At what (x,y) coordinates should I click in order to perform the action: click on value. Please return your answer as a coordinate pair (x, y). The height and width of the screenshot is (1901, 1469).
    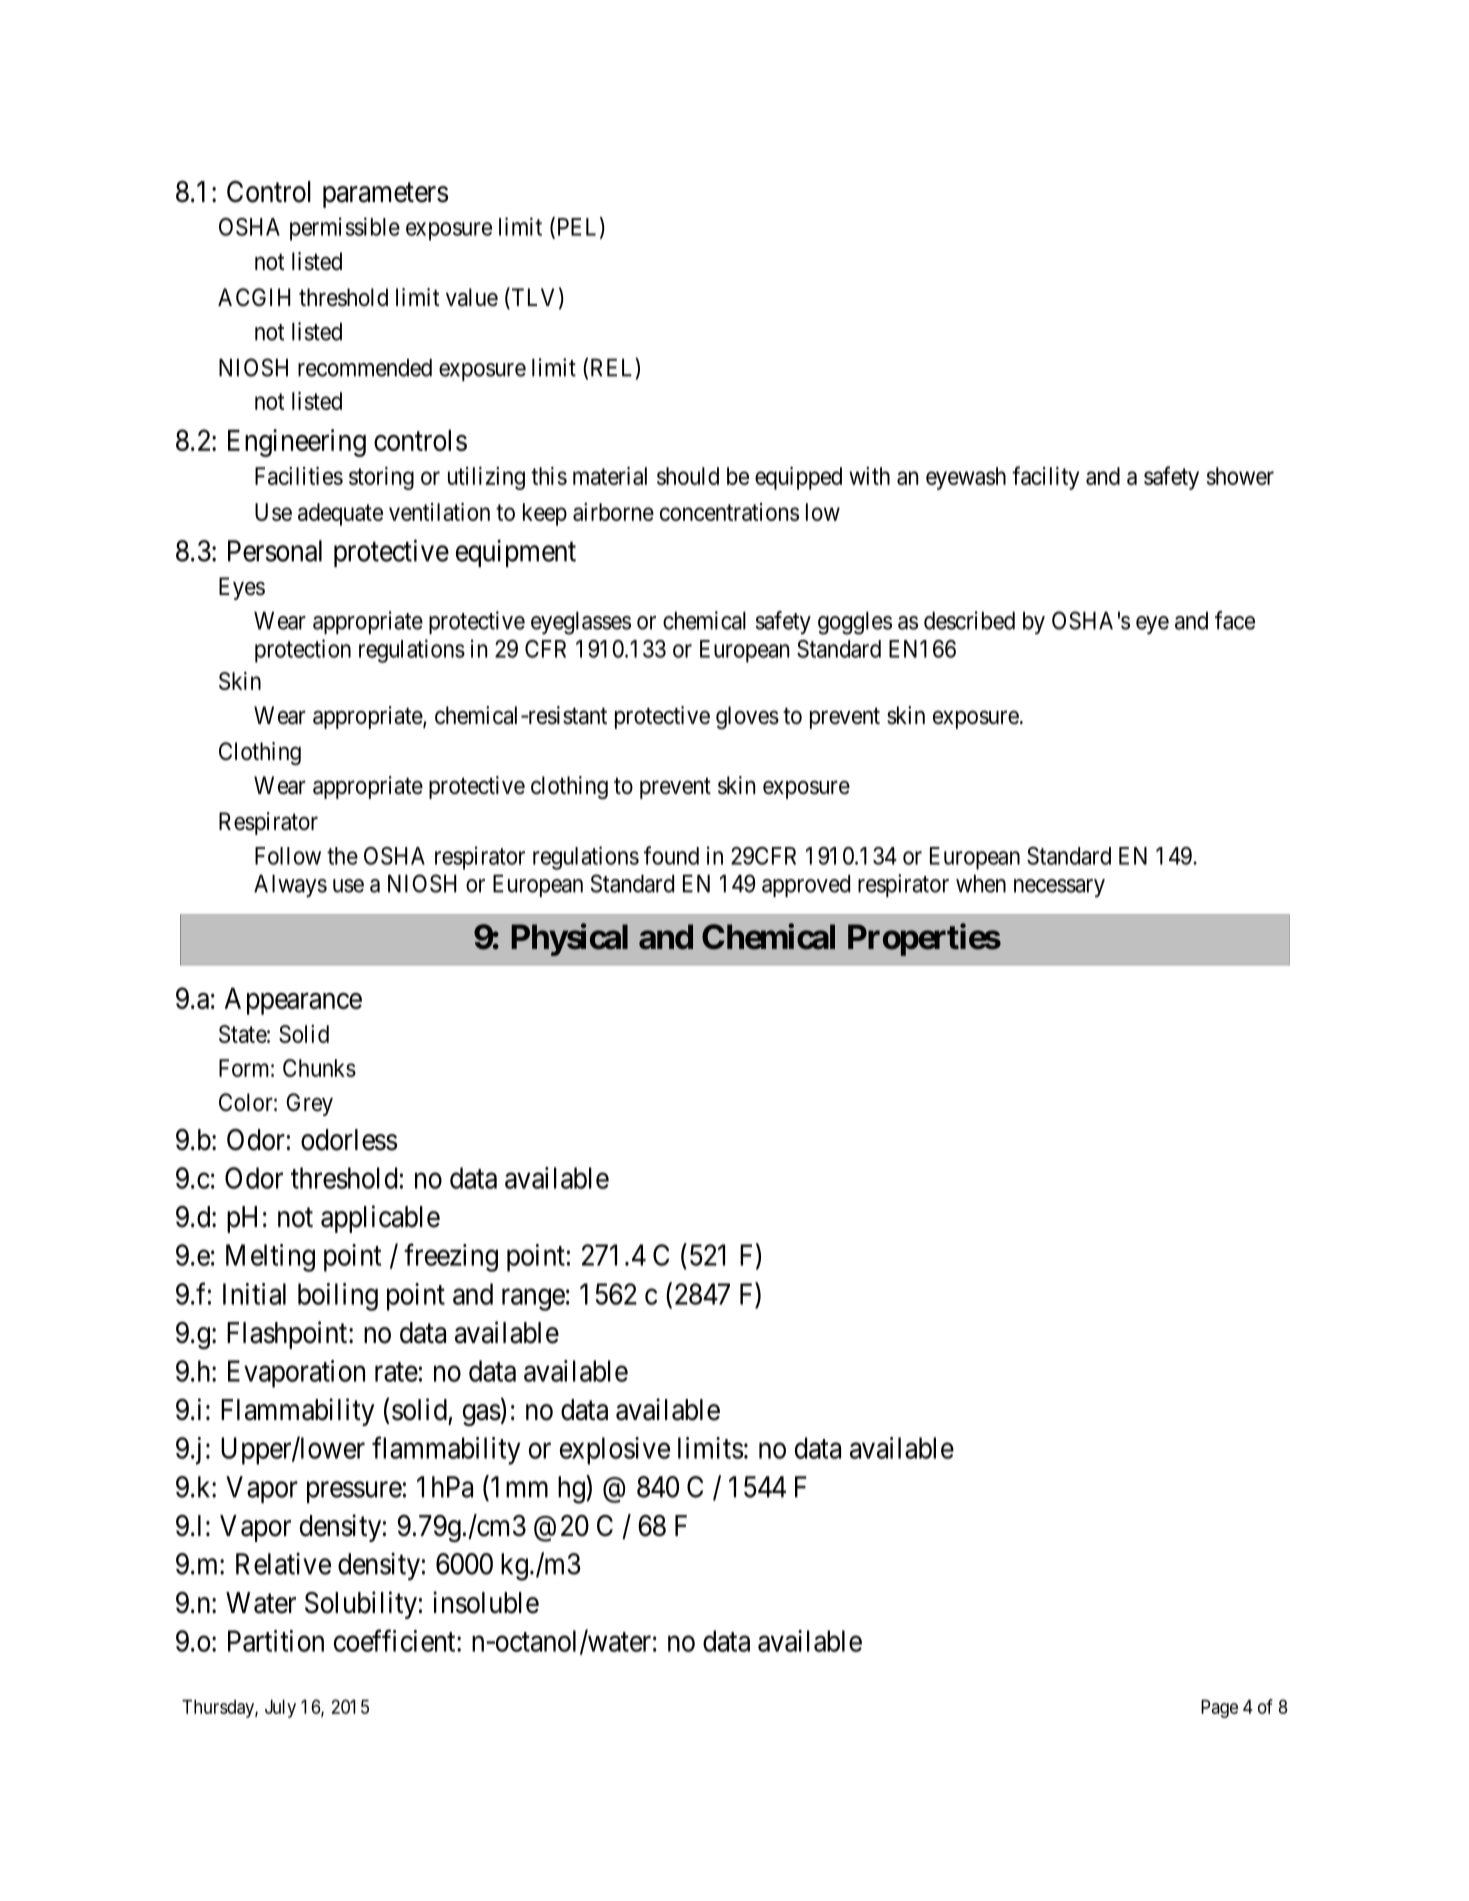
    Looking at the image, I should click on (472, 297).
